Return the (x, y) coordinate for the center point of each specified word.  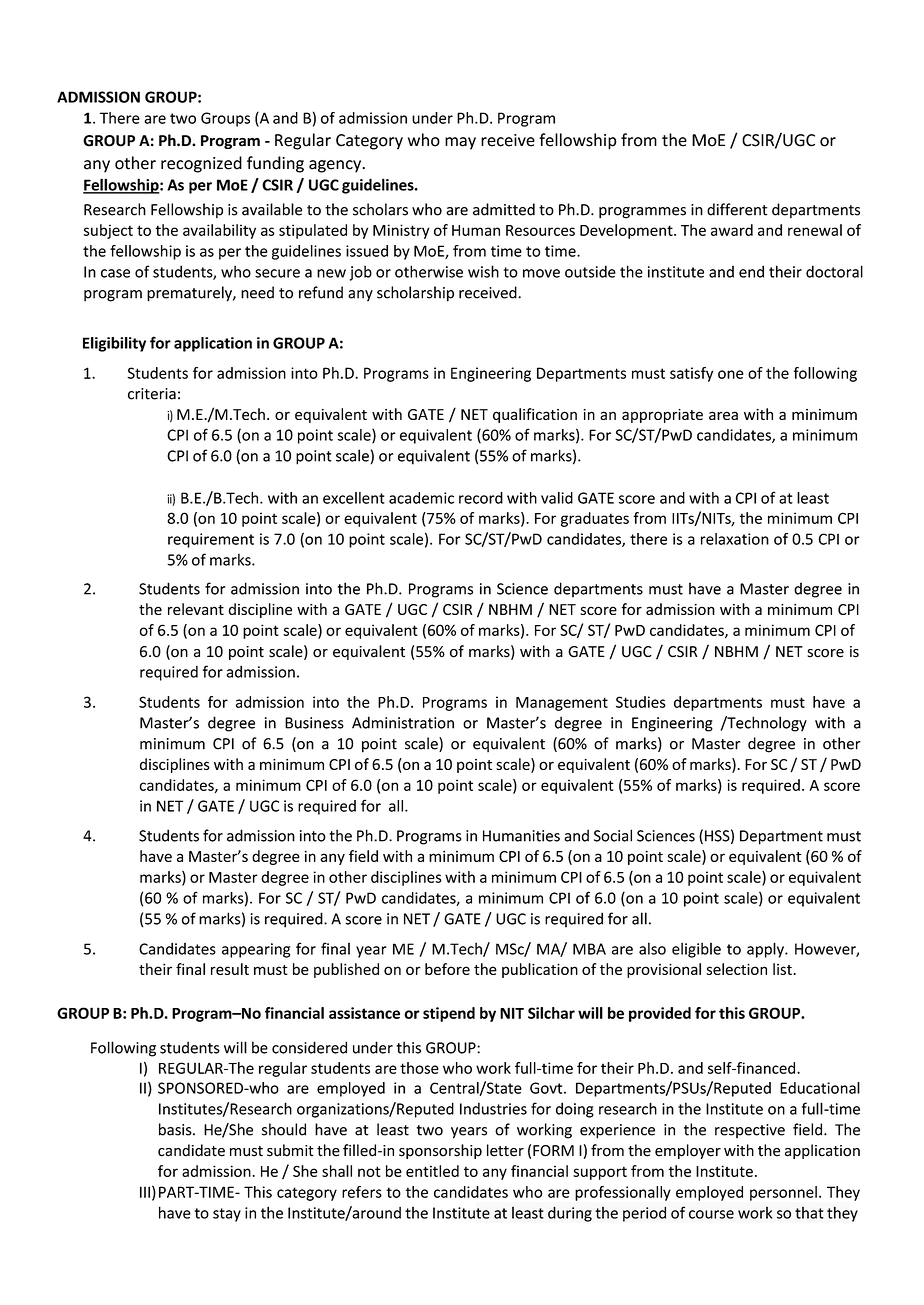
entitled (432, 1171)
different (737, 209)
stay (227, 1215)
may (460, 143)
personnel (783, 1193)
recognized (201, 164)
